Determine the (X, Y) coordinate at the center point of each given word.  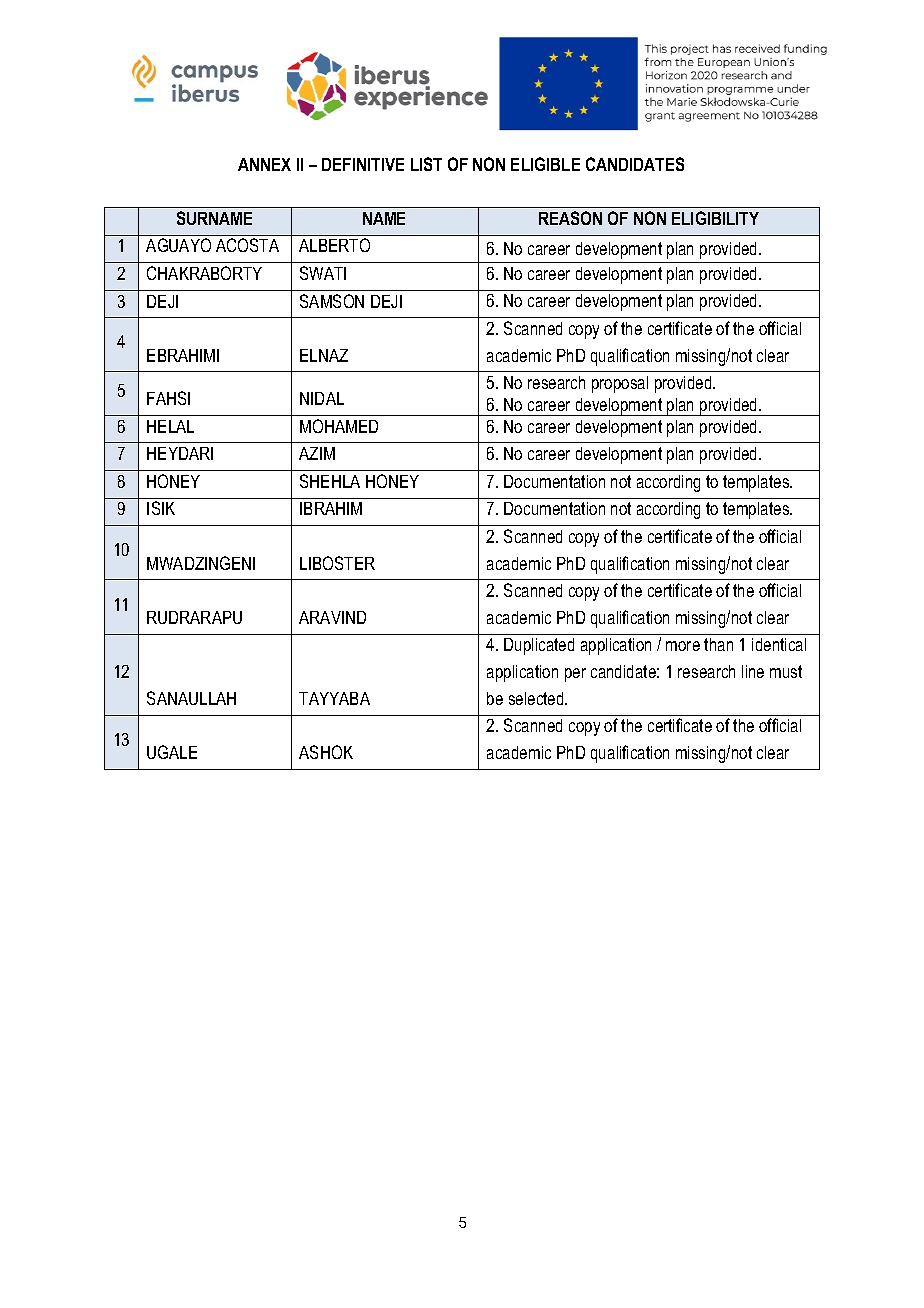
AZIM (317, 453)
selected (537, 698)
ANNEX (264, 164)
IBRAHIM (331, 508)
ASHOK (326, 752)
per (575, 675)
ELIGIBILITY (715, 218)
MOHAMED (339, 426)
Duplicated (539, 646)
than (718, 644)
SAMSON (332, 301)
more (683, 646)
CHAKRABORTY (204, 273)
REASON (570, 218)
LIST (426, 164)
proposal (620, 384)
